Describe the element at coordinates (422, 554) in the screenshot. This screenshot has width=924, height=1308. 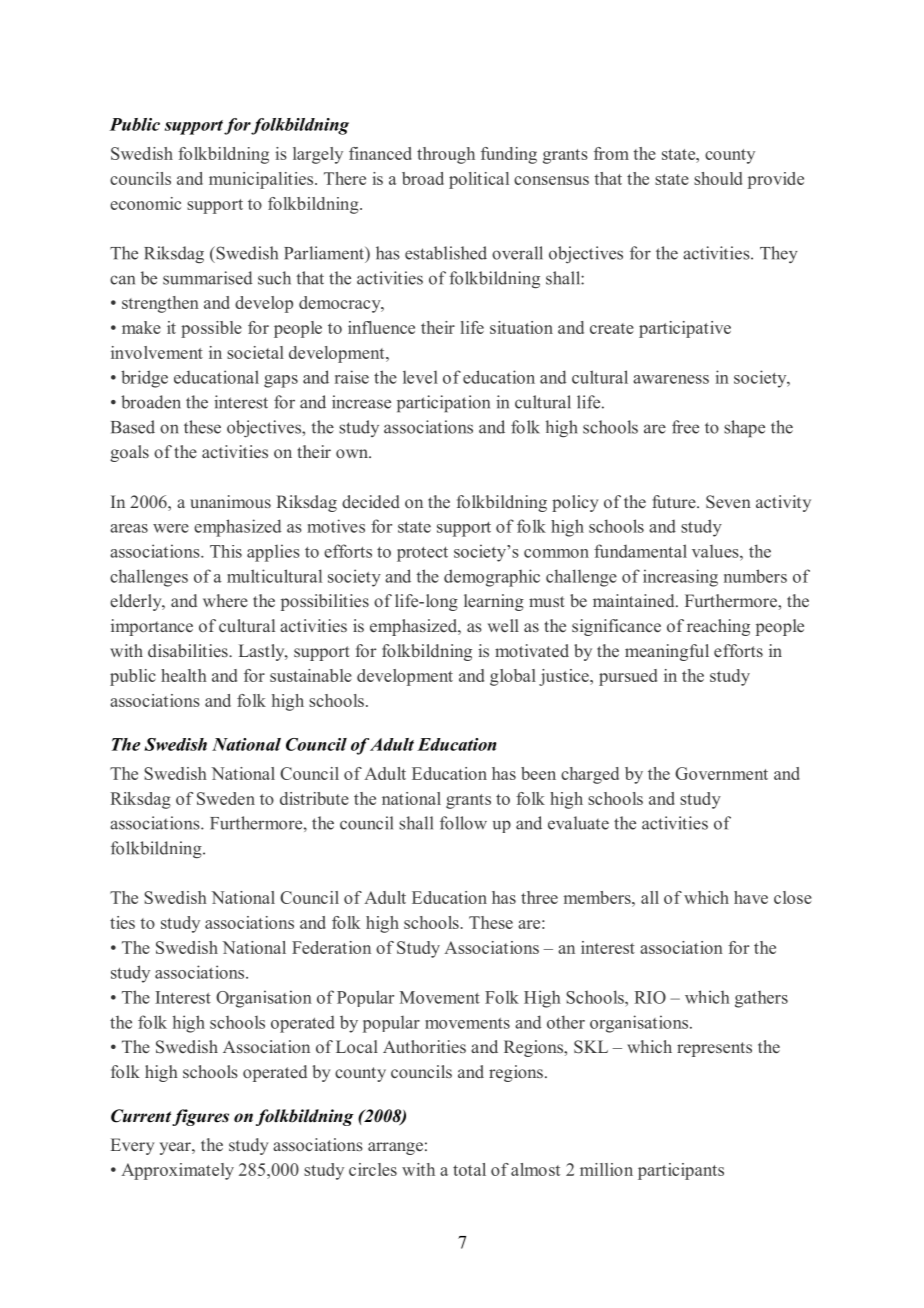
I see `protect` at that location.
